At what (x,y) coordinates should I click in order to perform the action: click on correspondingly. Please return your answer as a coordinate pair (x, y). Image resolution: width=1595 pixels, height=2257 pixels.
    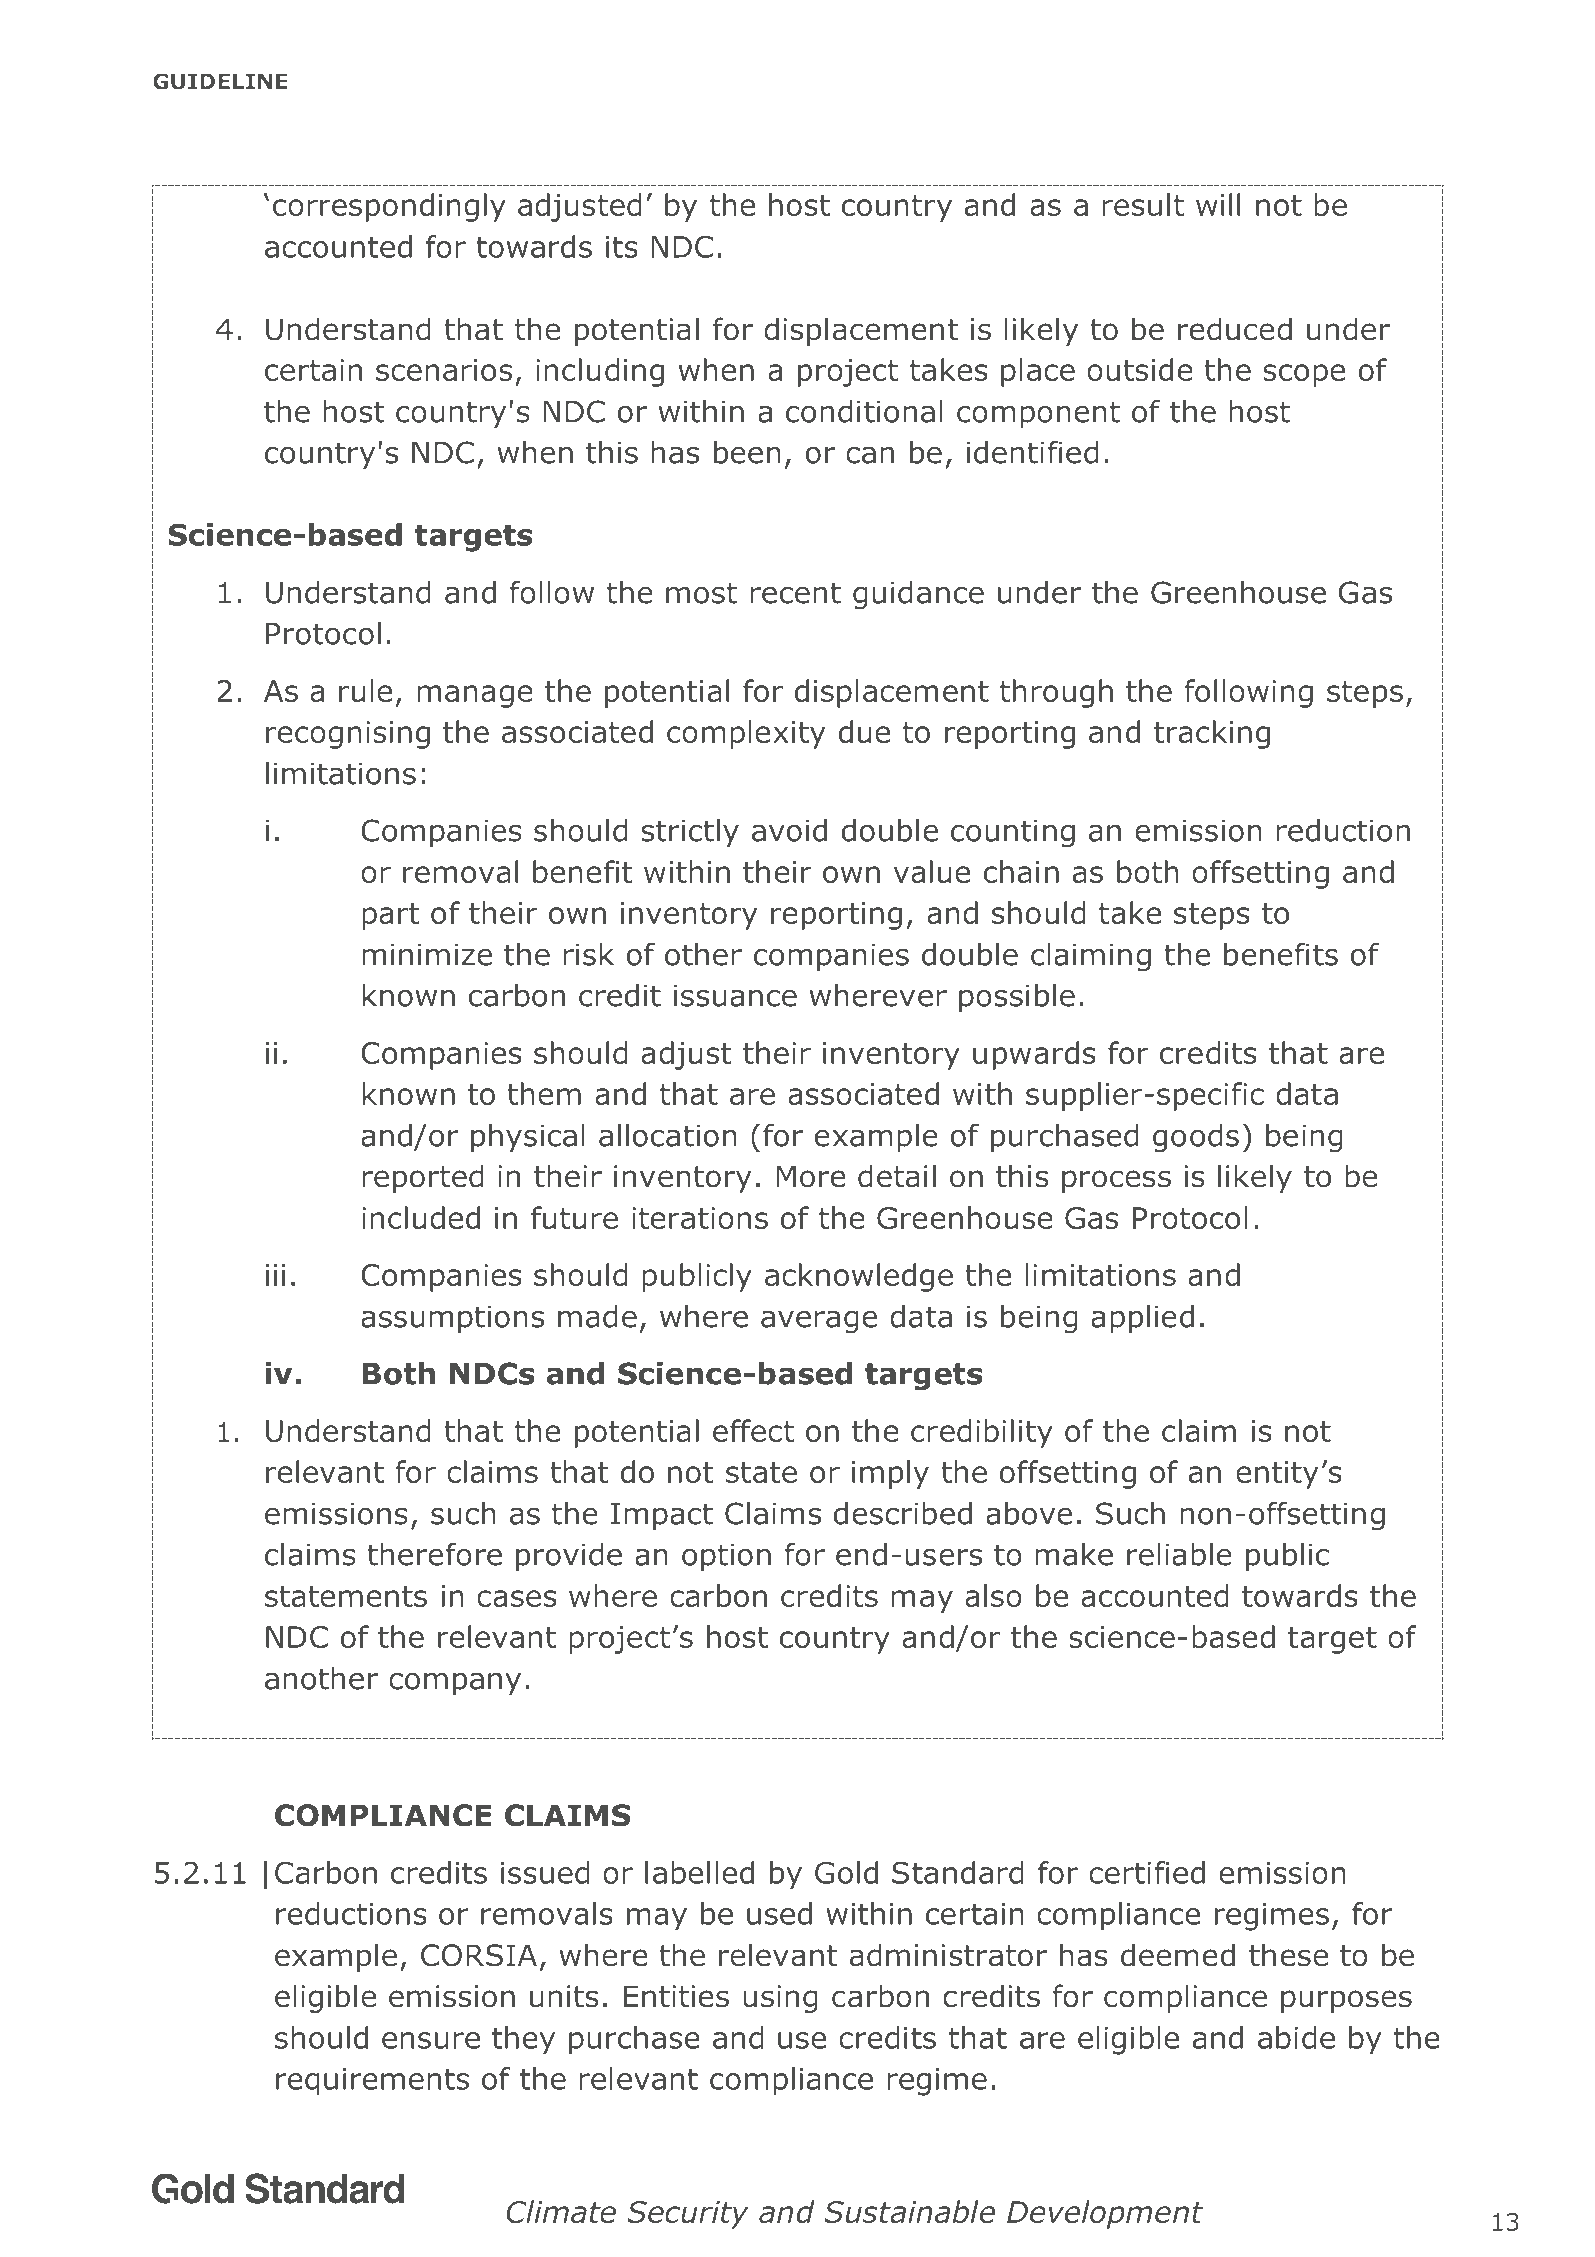
    Looking at the image, I should click on (389, 207).
